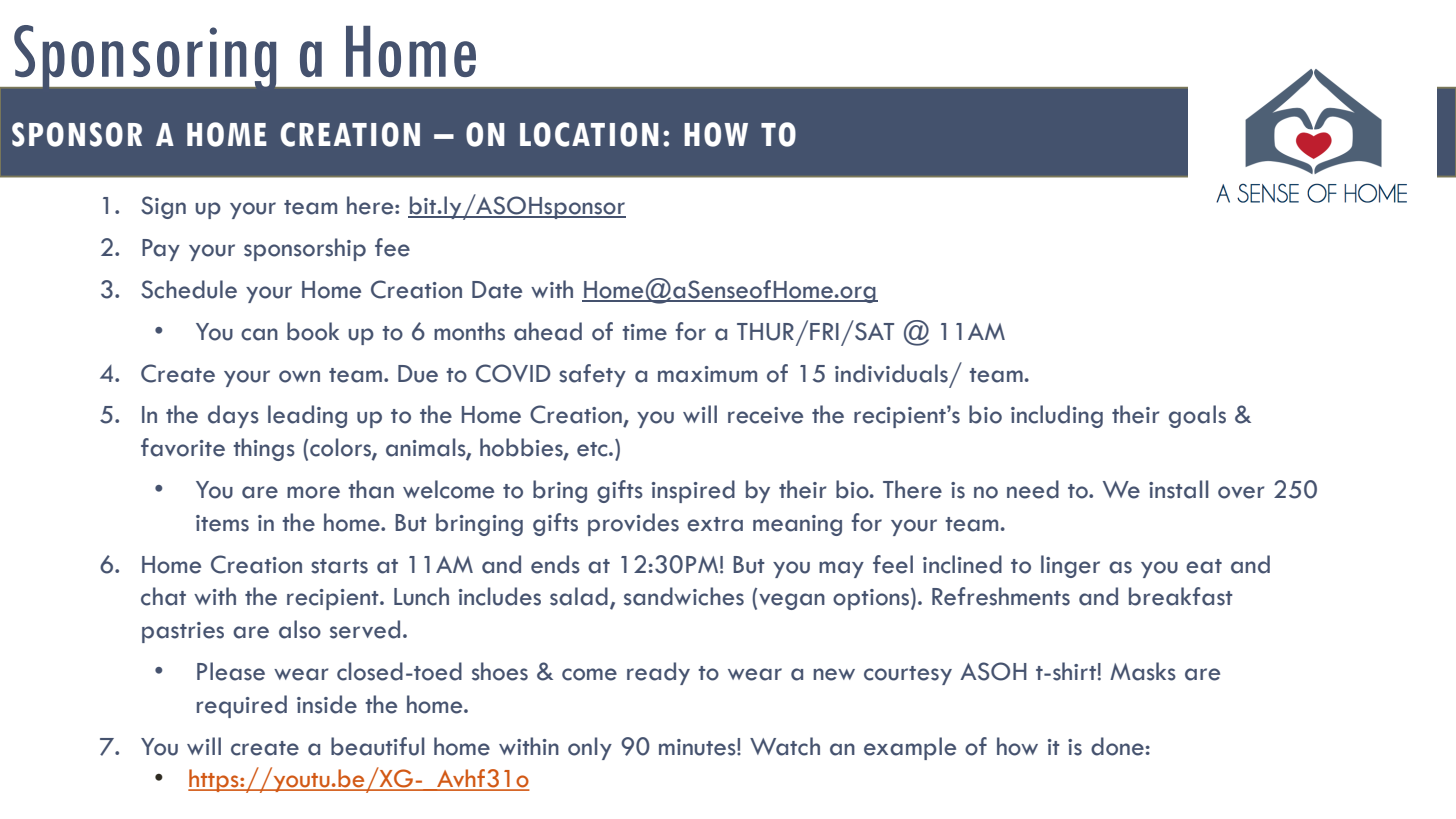 The width and height of the screenshot is (1456, 819). Describe the element at coordinates (1057, 416) in the screenshot. I see `including` at that location.
